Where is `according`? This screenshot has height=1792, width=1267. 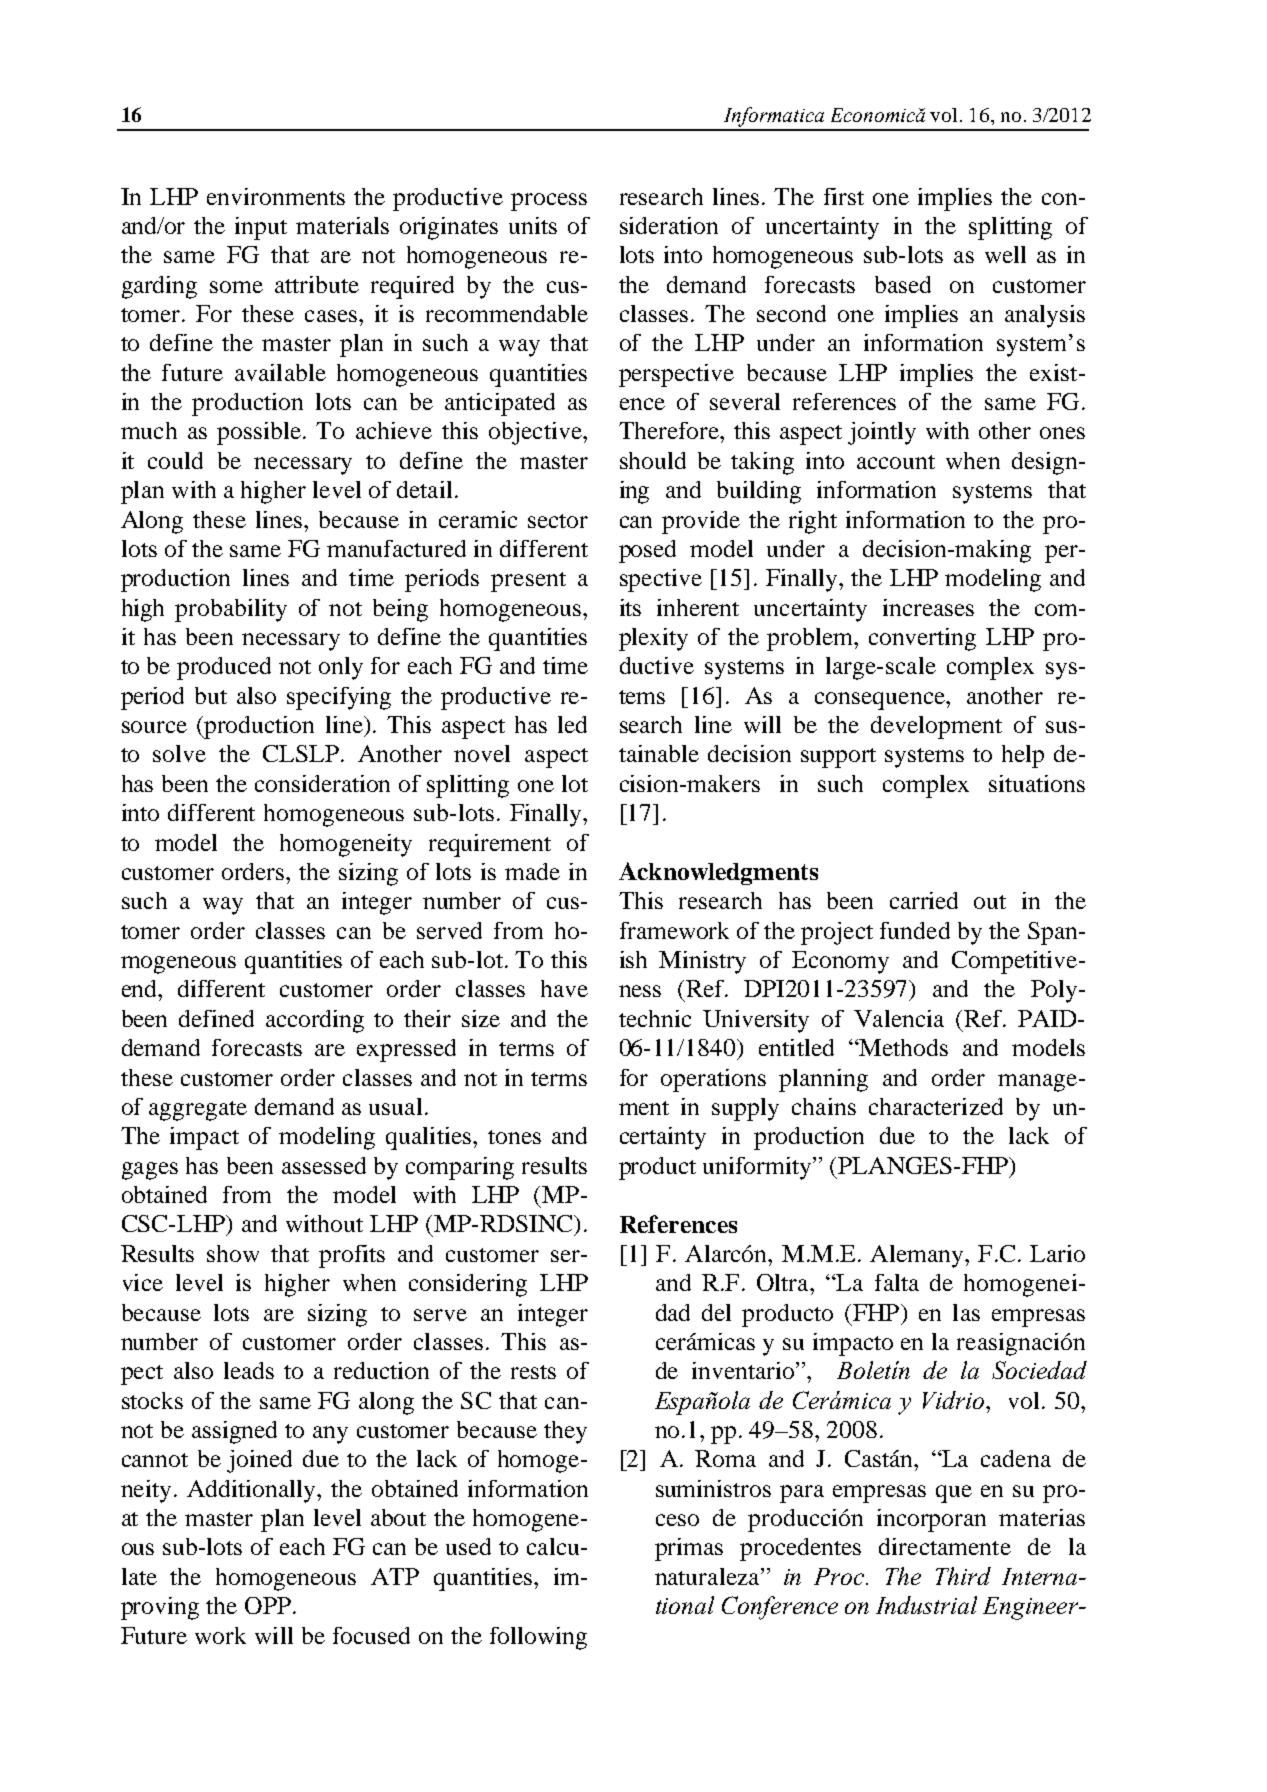
according is located at coordinates (315, 1021).
